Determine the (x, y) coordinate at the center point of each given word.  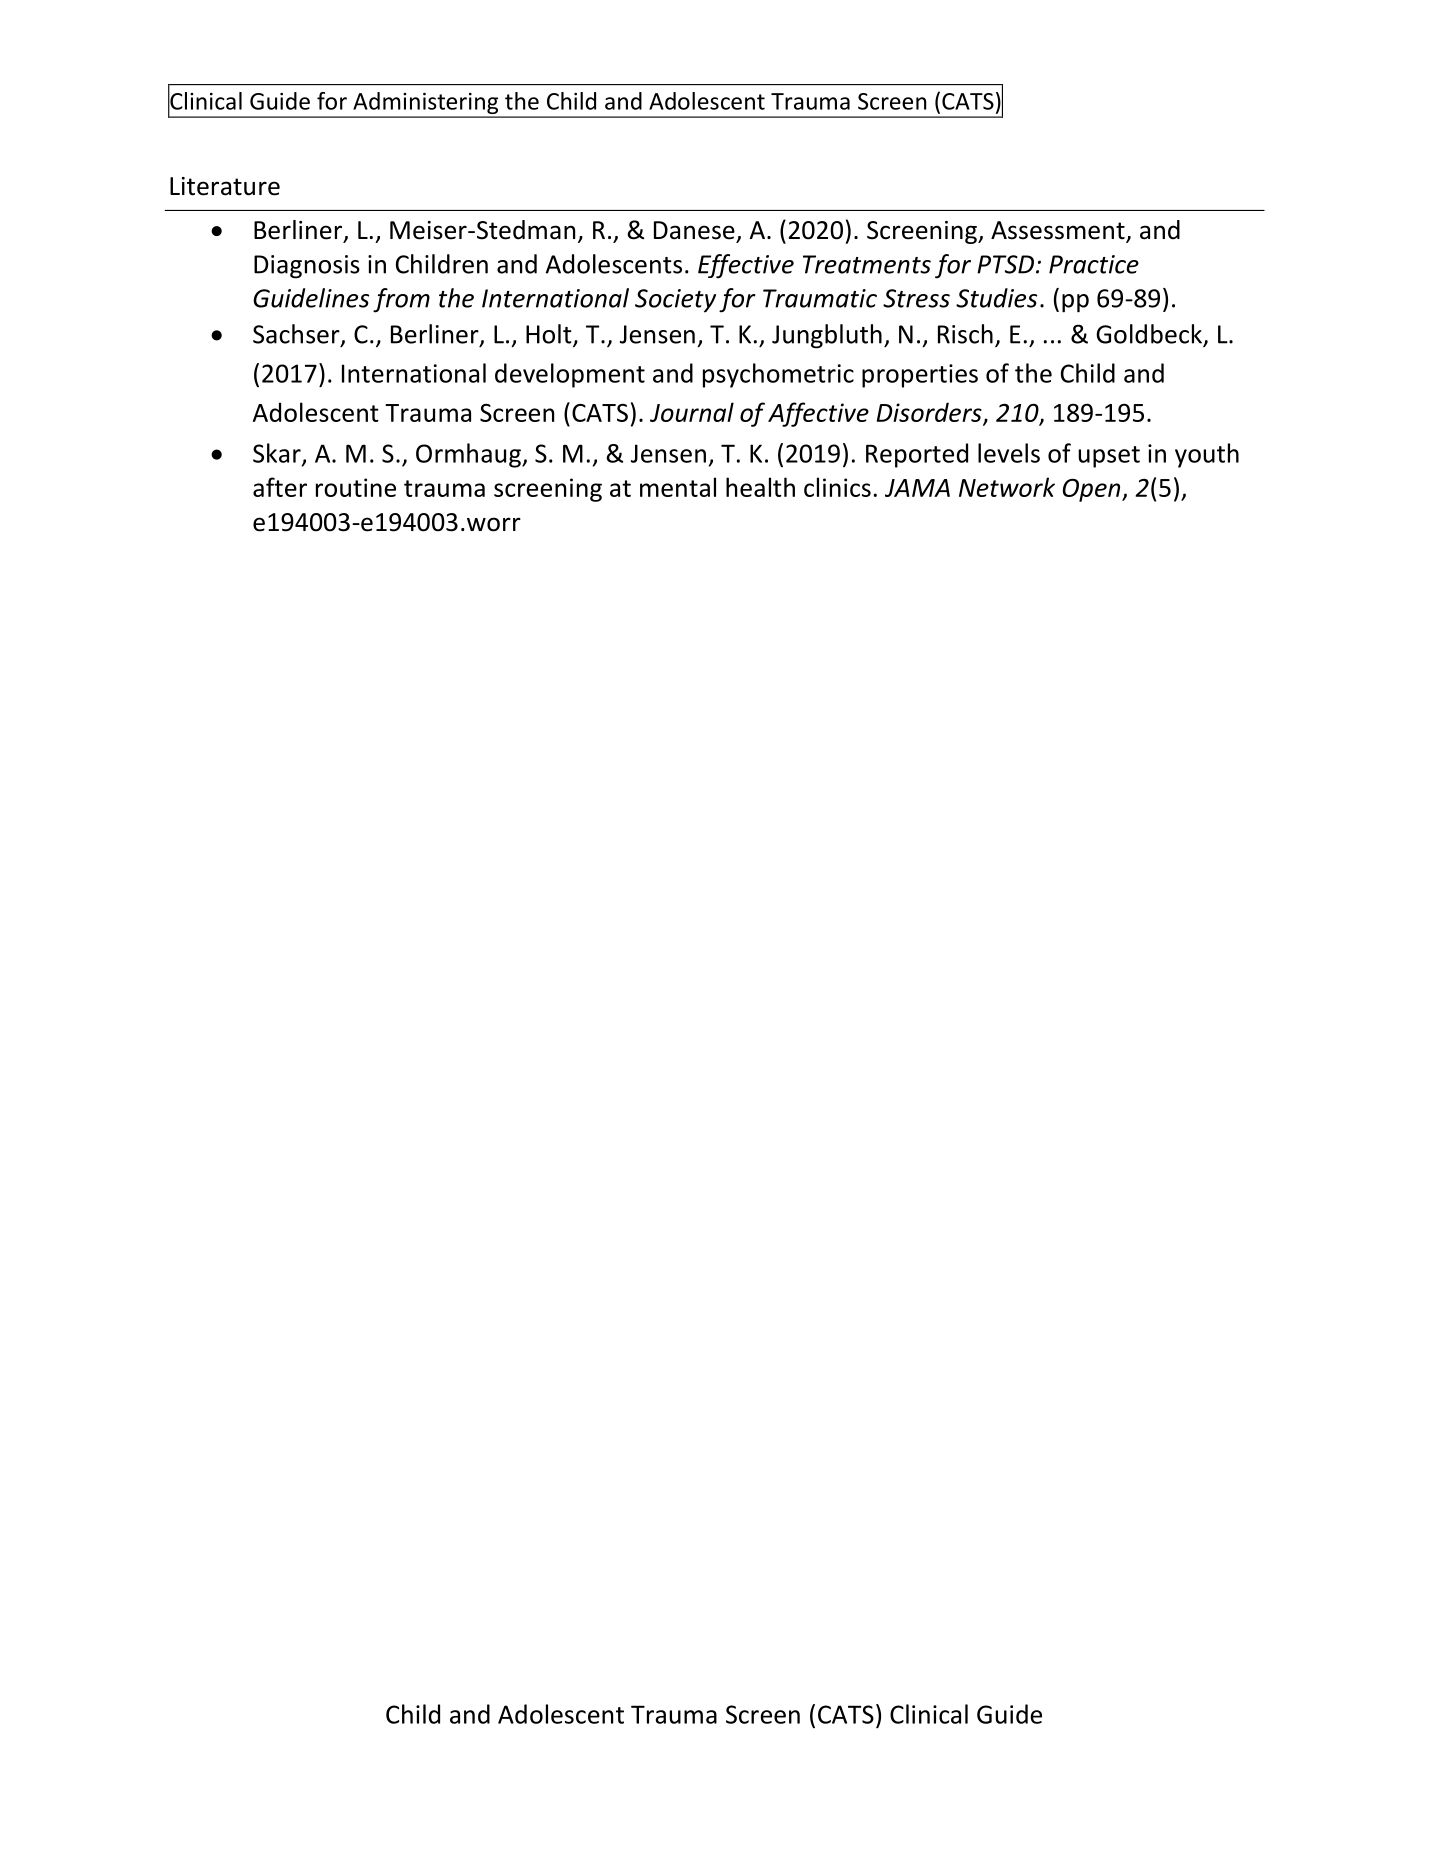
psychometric (778, 375)
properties (920, 376)
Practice (1094, 264)
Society (675, 301)
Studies (996, 298)
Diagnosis (307, 267)
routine (356, 487)
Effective (746, 266)
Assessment (1059, 231)
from (401, 300)
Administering (426, 104)
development (570, 375)
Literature (225, 186)
